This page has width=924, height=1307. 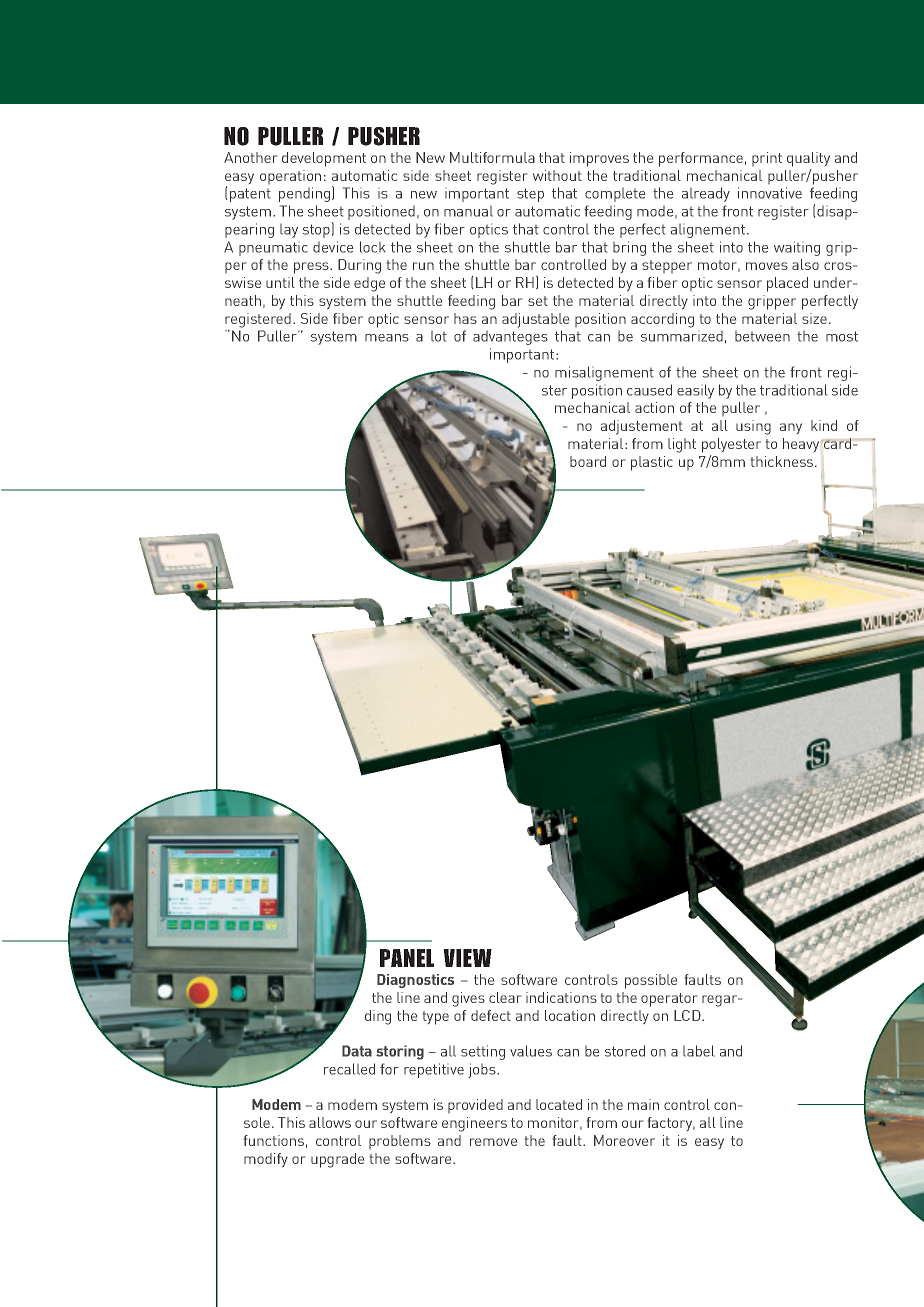 I want to click on thickness, so click(x=783, y=461).
